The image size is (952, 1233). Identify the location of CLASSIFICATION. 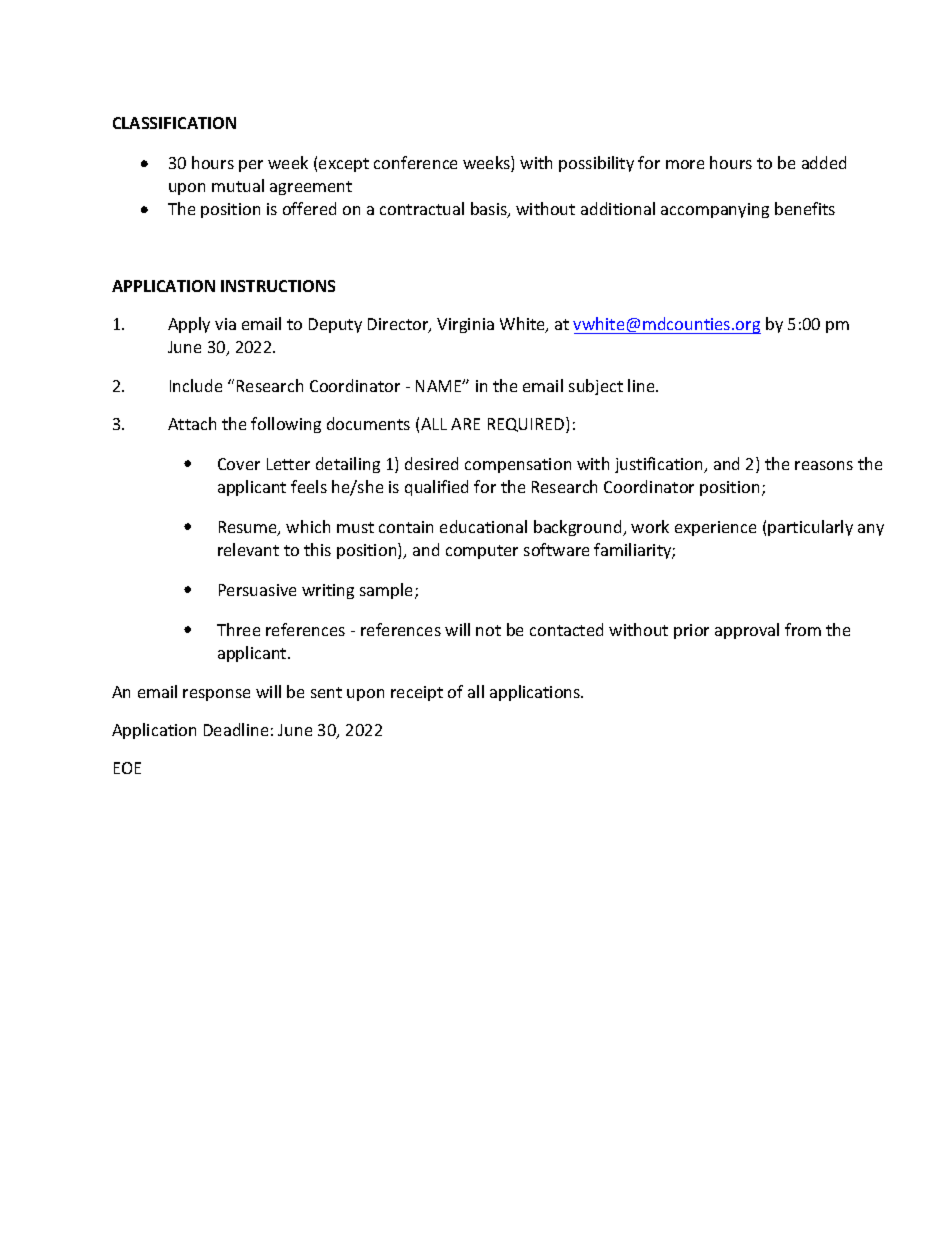
(174, 123).
